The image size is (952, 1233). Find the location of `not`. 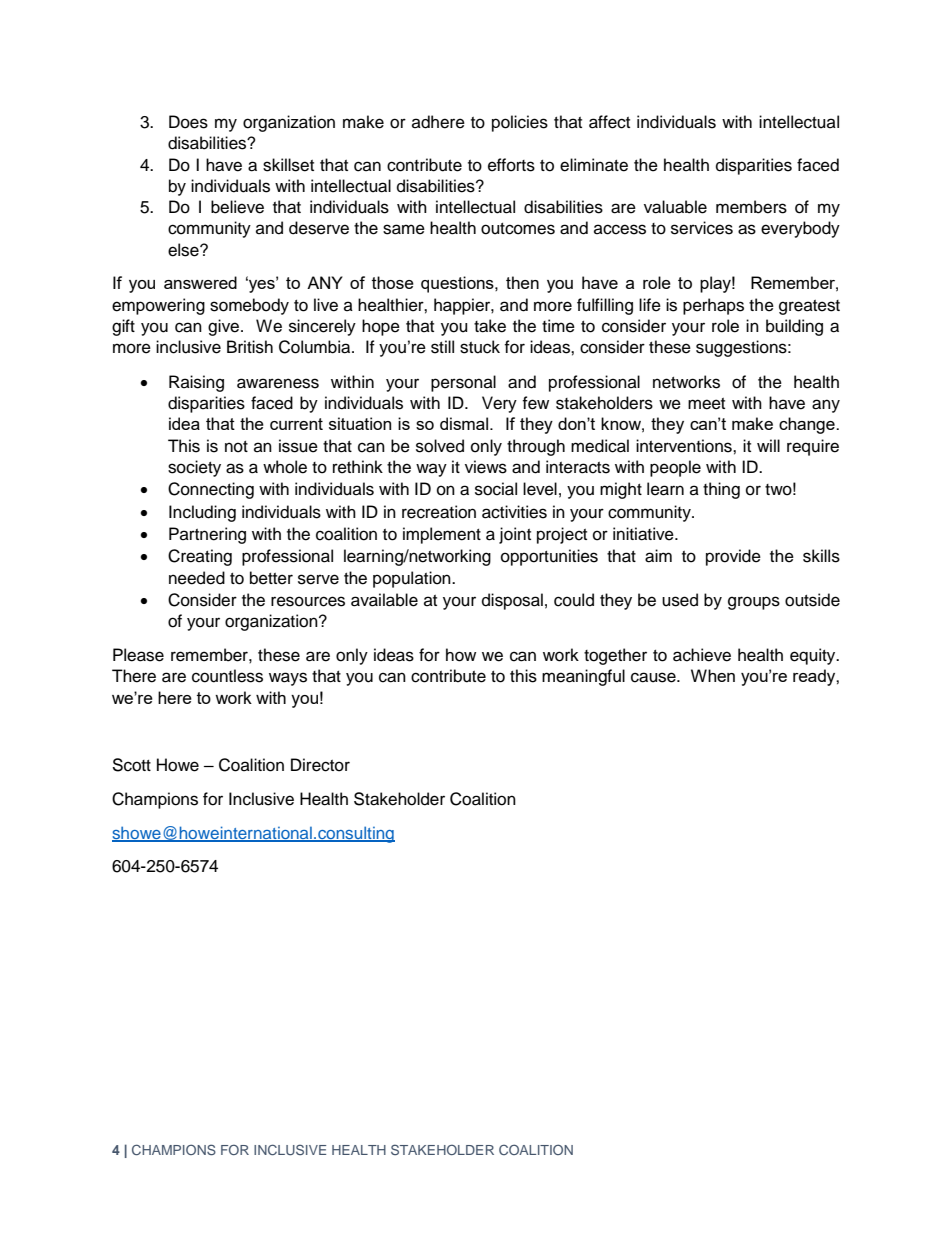

not is located at coordinates (236, 447).
